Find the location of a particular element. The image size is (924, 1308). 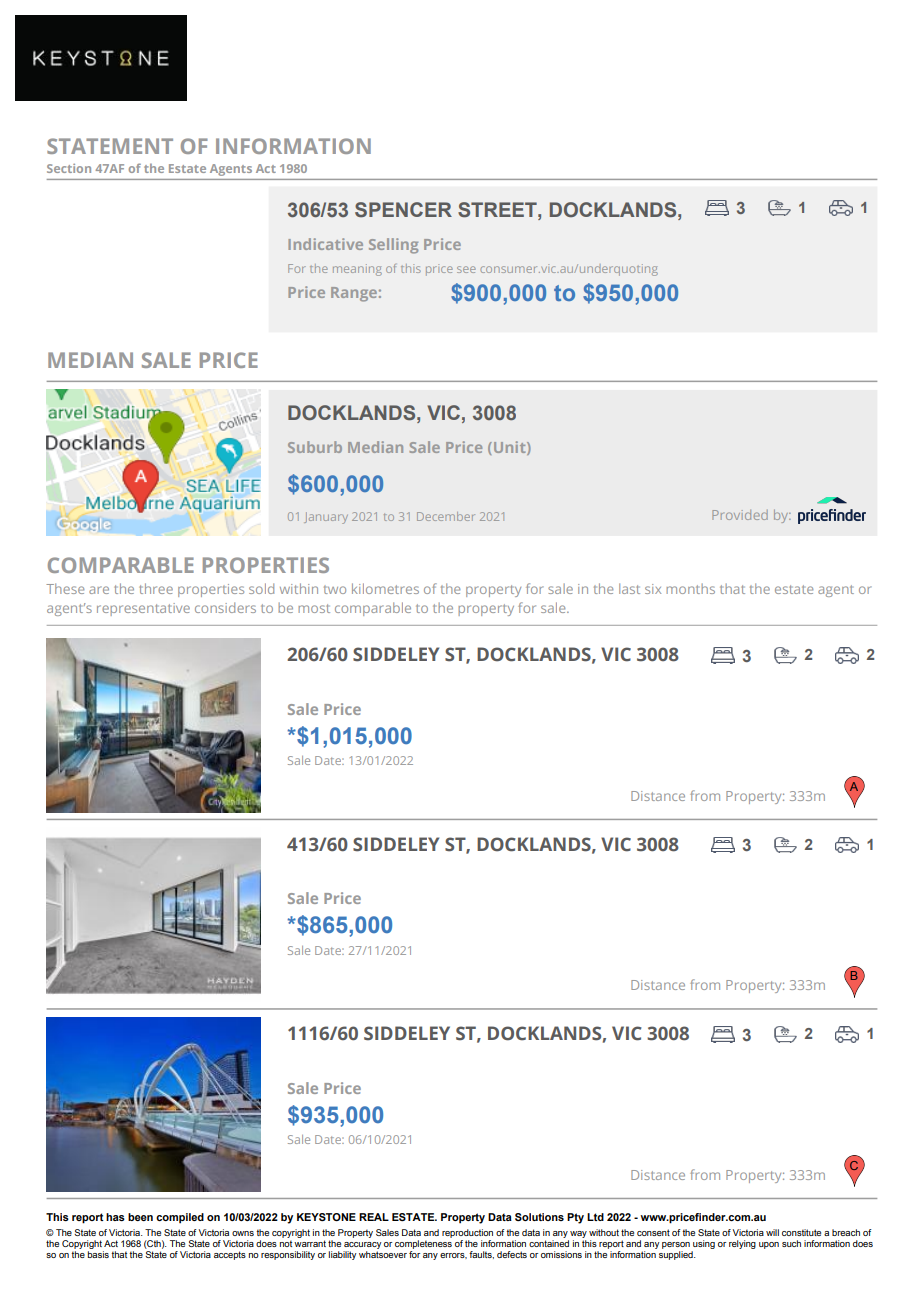

been is located at coordinates (140, 1217).
